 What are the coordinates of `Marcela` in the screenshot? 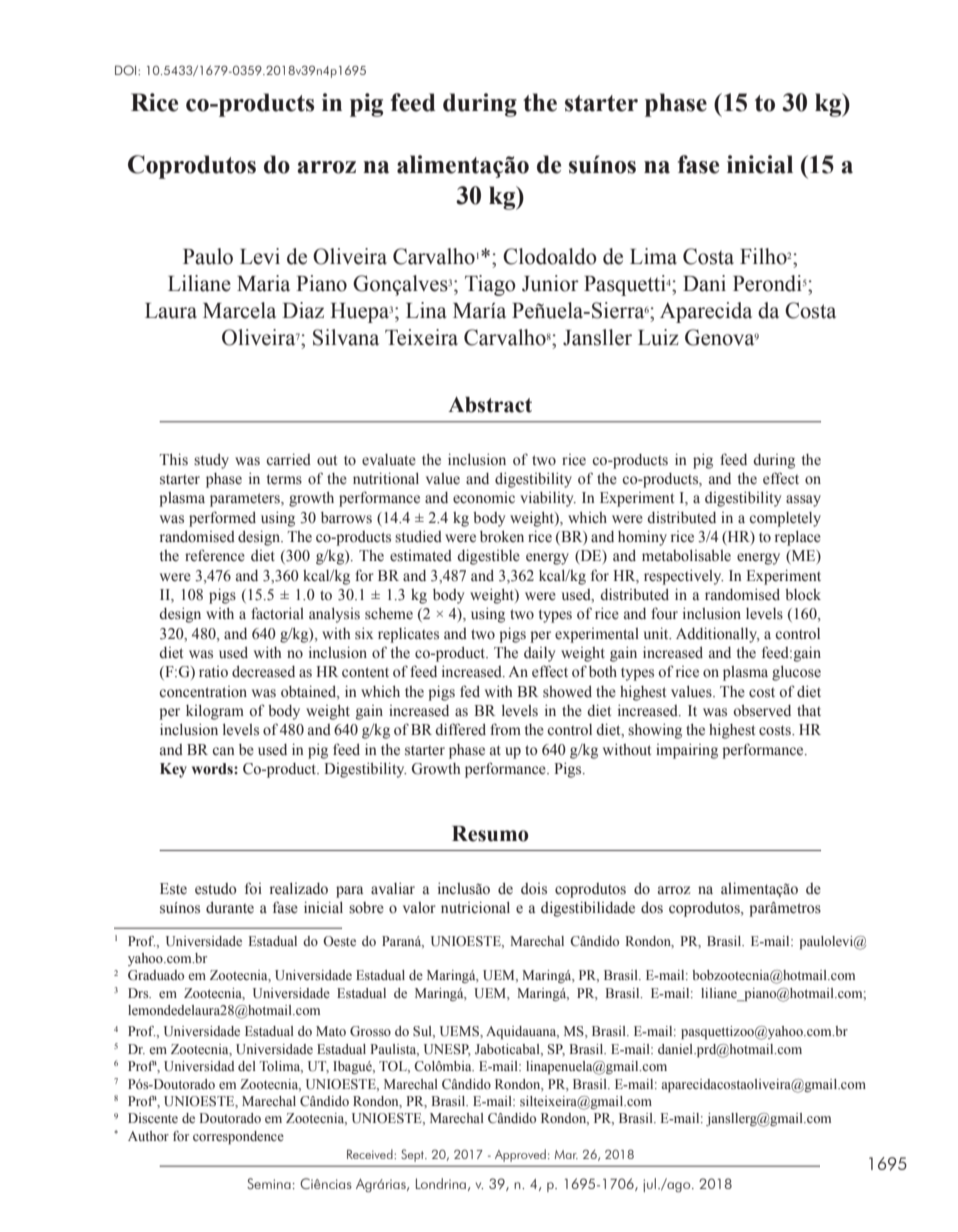 It's located at (239, 310).
